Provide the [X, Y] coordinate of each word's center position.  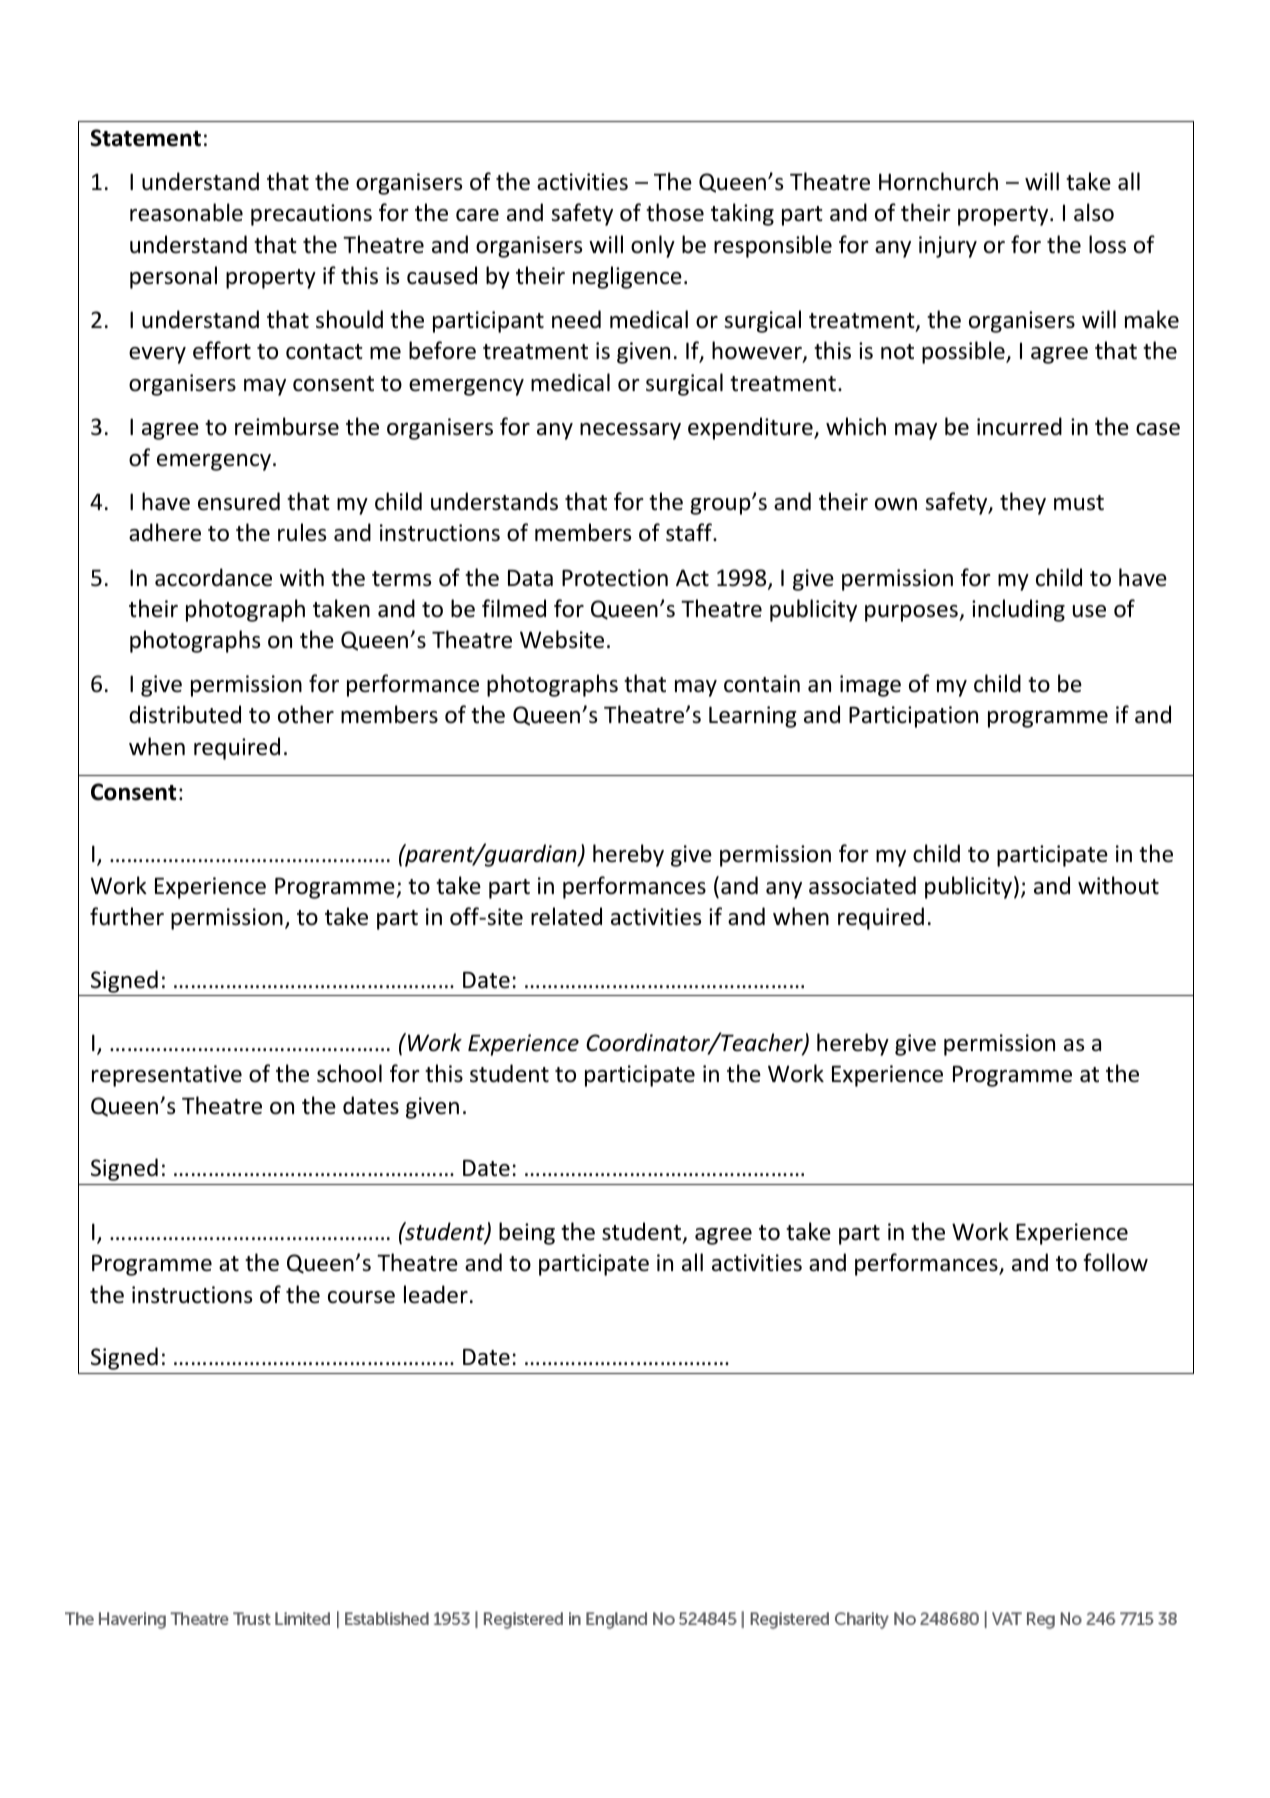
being [527, 1233]
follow [1115, 1262]
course [361, 1297]
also [1094, 212]
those [675, 212]
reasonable [186, 212]
